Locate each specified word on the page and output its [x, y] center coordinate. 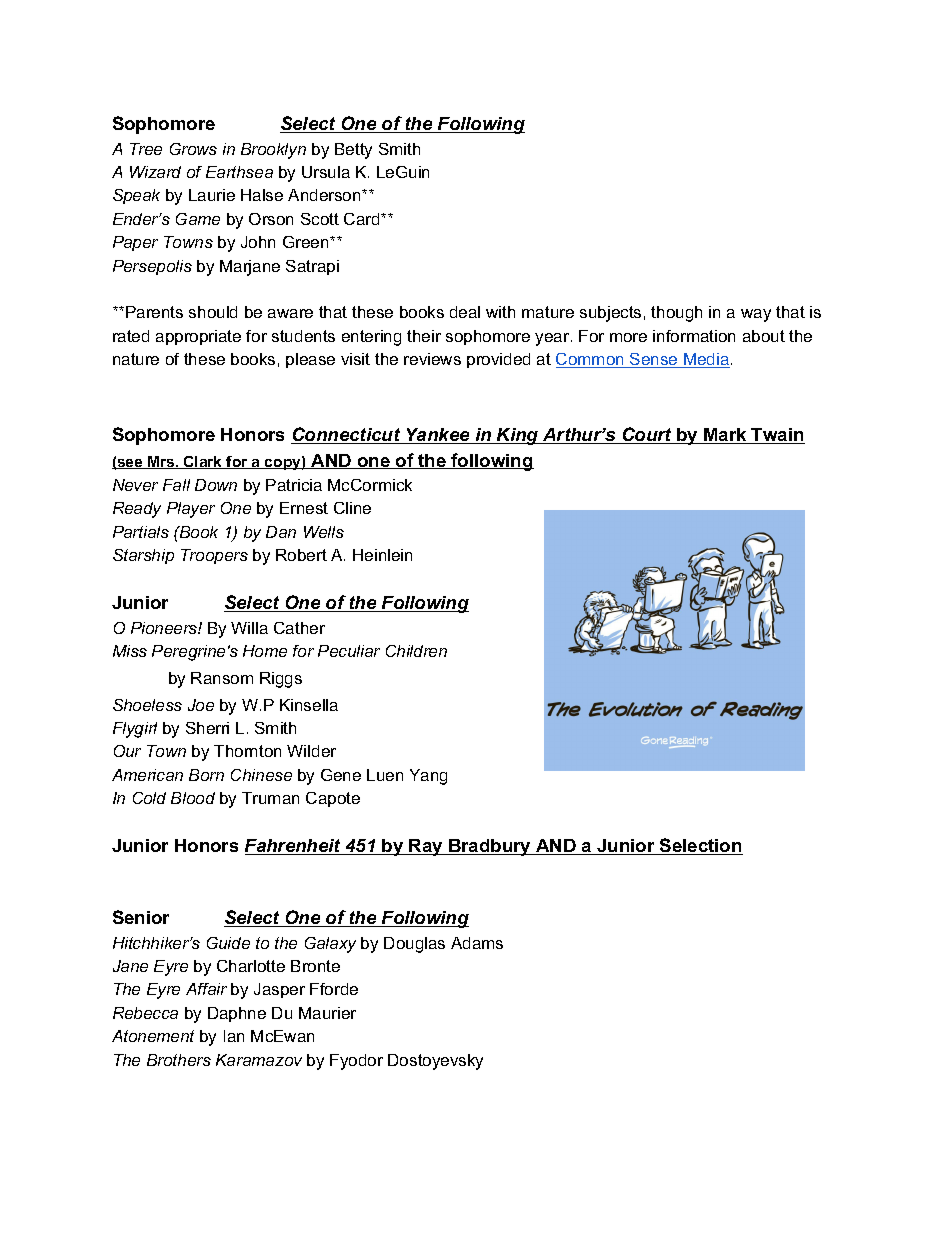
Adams [477, 943]
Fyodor [356, 1062]
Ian [234, 1036]
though [676, 314]
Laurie [212, 195]
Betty [353, 151]
